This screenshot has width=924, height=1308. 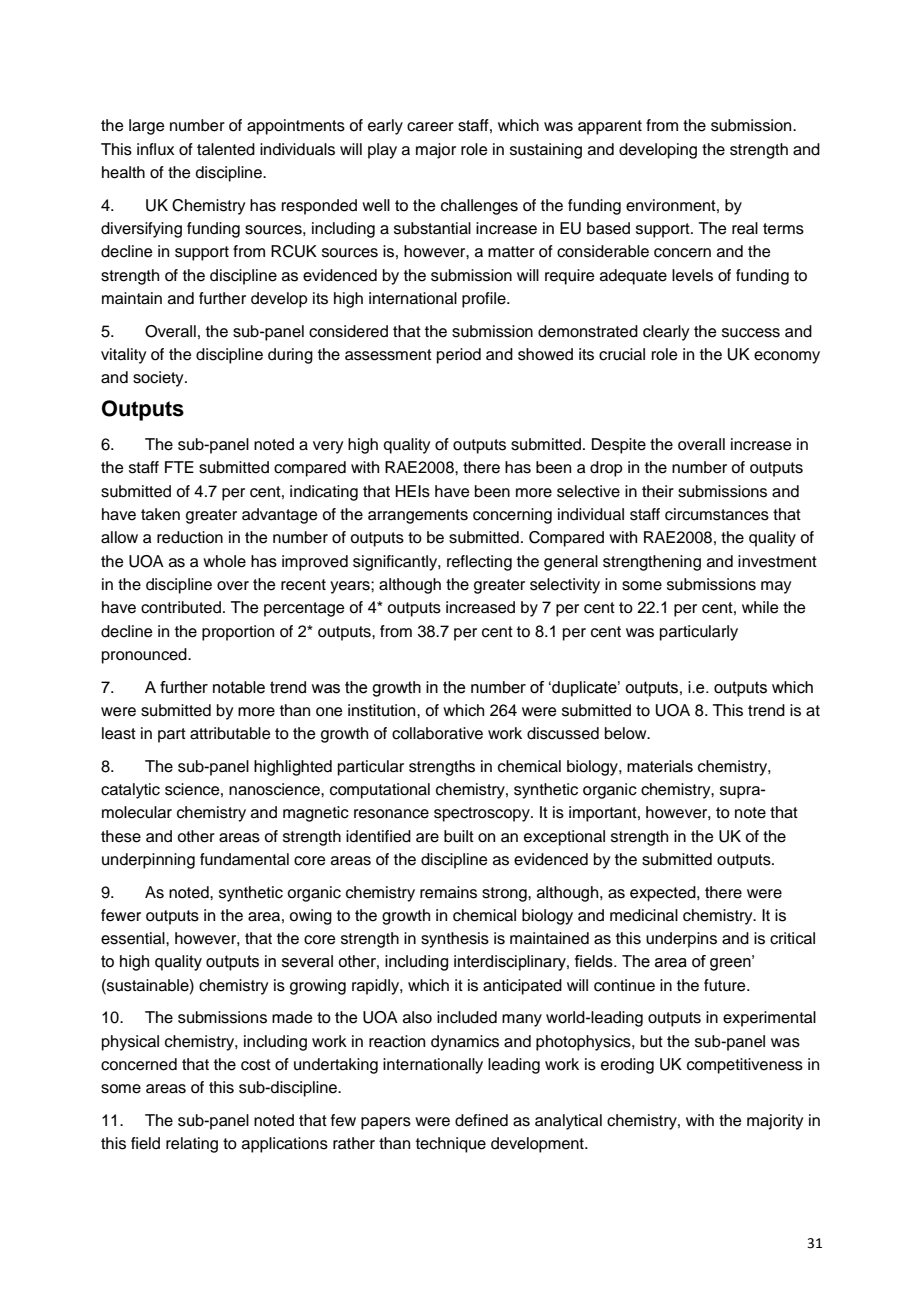 What do you see at coordinates (751, 333) in the screenshot?
I see `success` at bounding box center [751, 333].
